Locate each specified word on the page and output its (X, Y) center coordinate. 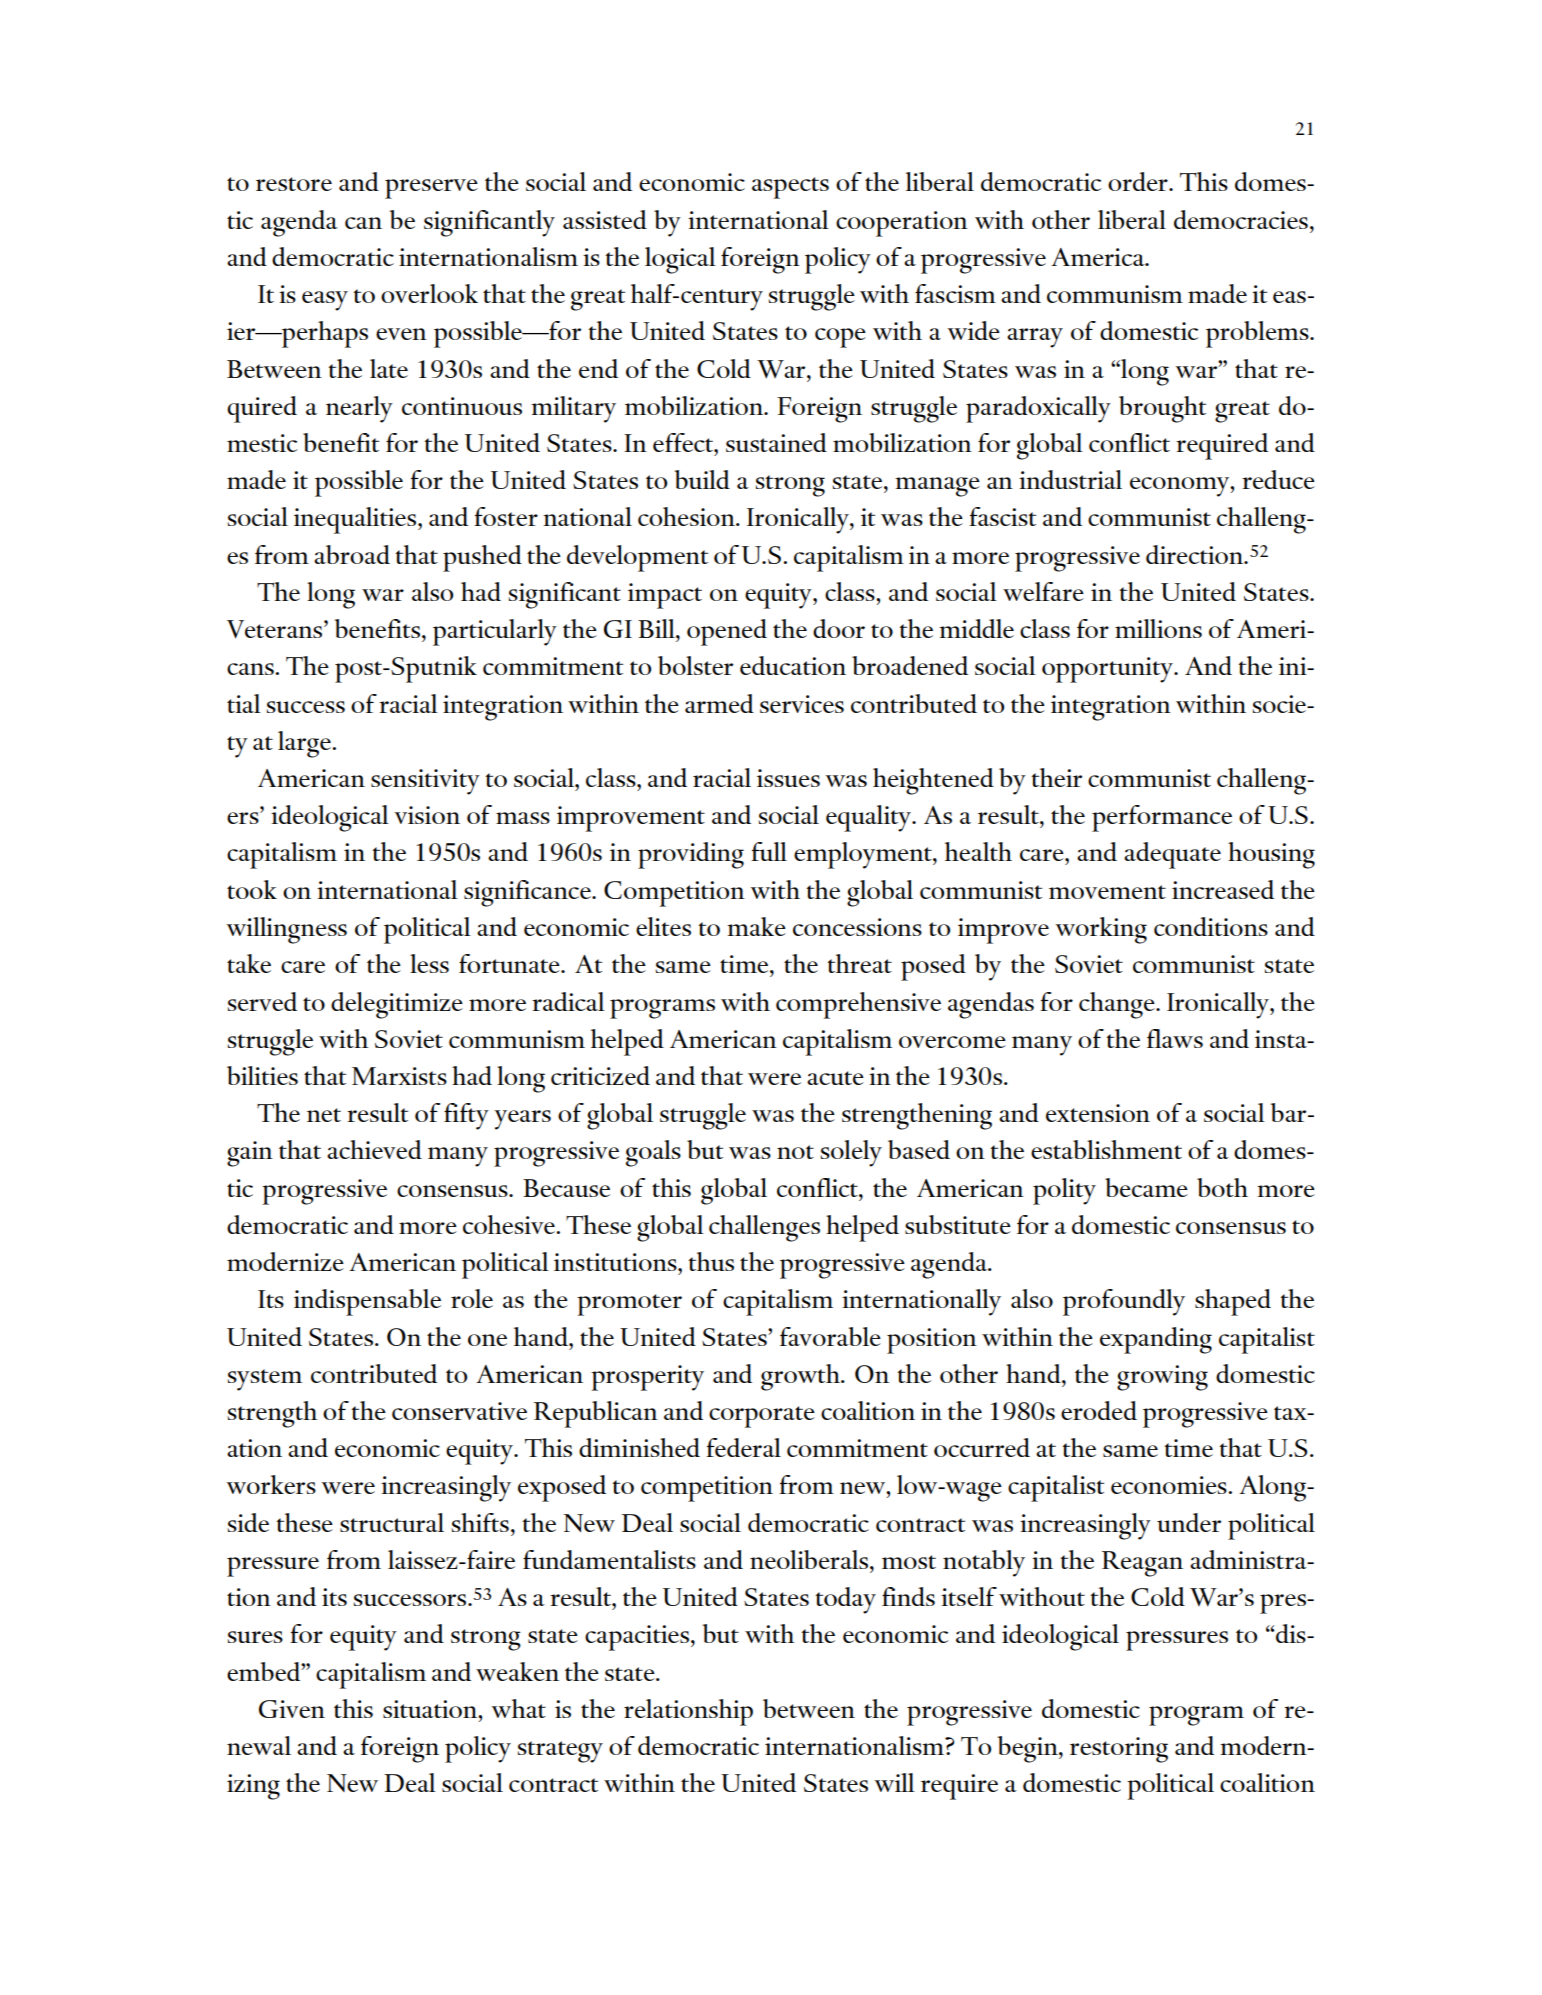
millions (1158, 628)
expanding (1156, 1340)
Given (292, 1709)
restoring (1119, 1750)
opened (727, 632)
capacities (638, 1638)
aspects (790, 188)
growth (802, 1377)
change (1118, 1005)
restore (294, 184)
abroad (352, 554)
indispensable (367, 1302)
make (756, 926)
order (1139, 181)
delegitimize (397, 1005)
